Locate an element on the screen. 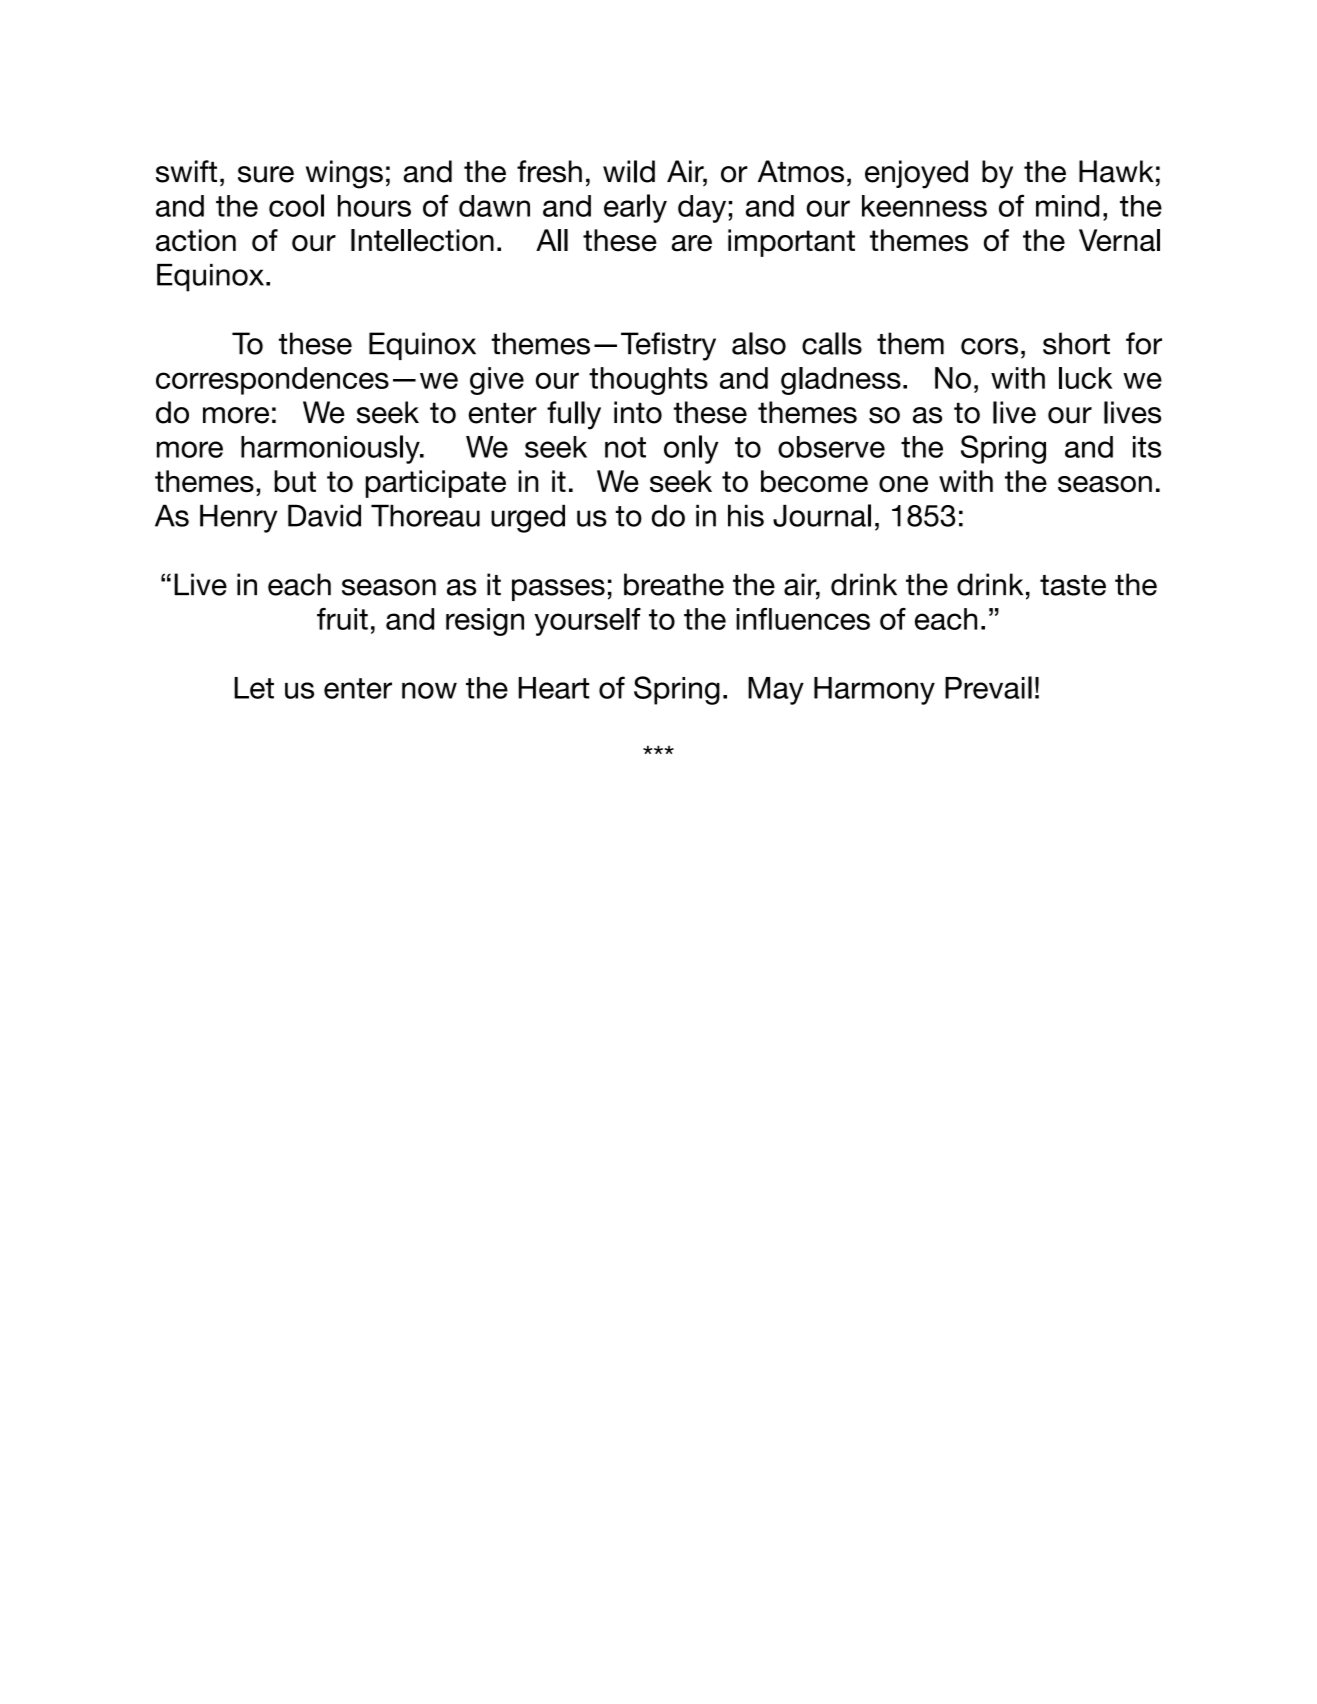 Image resolution: width=1317 pixels, height=1704 pixels. Let is located at coordinates (254, 688).
